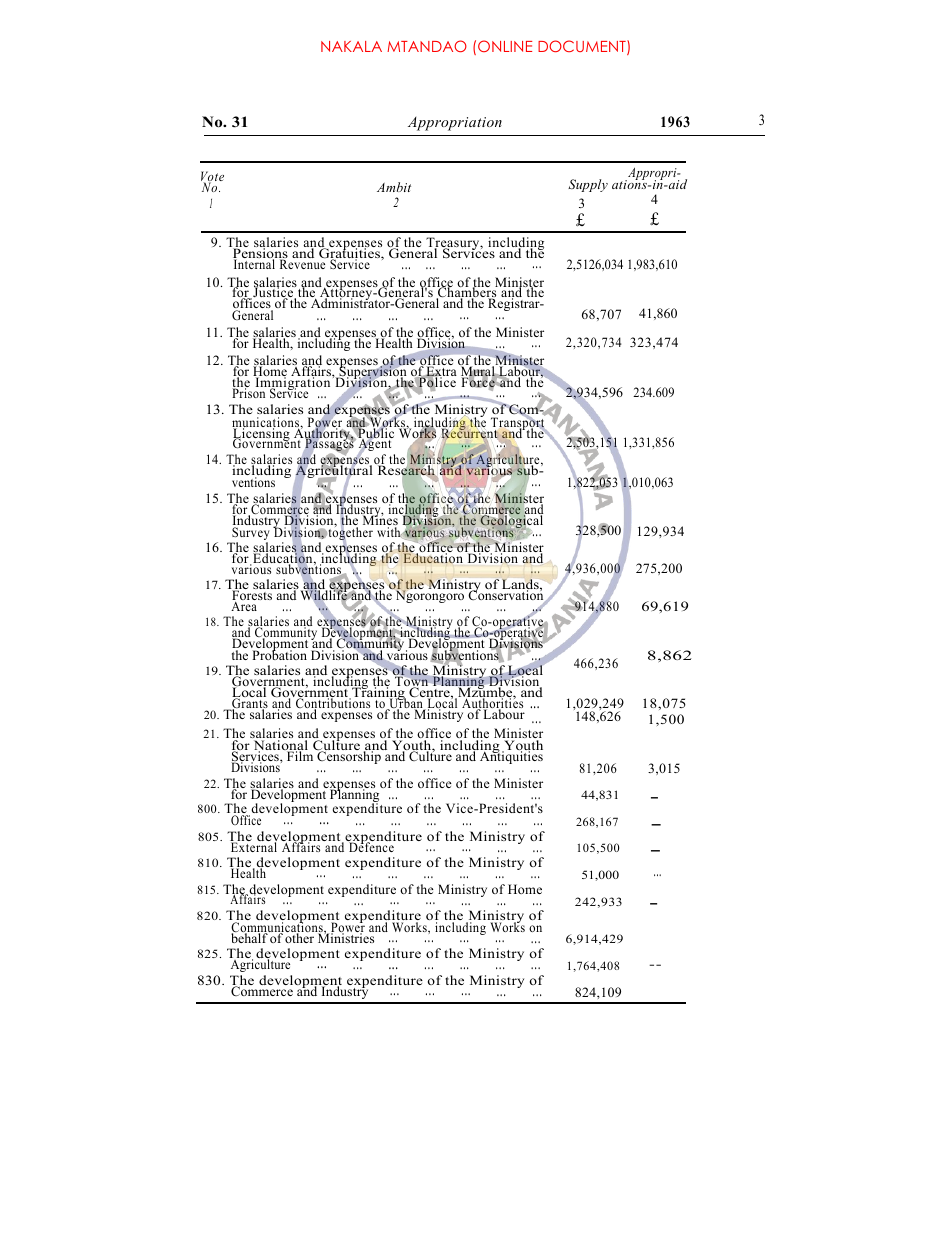  What do you see at coordinates (588, 185) in the document?
I see `Supply` at bounding box center [588, 185].
